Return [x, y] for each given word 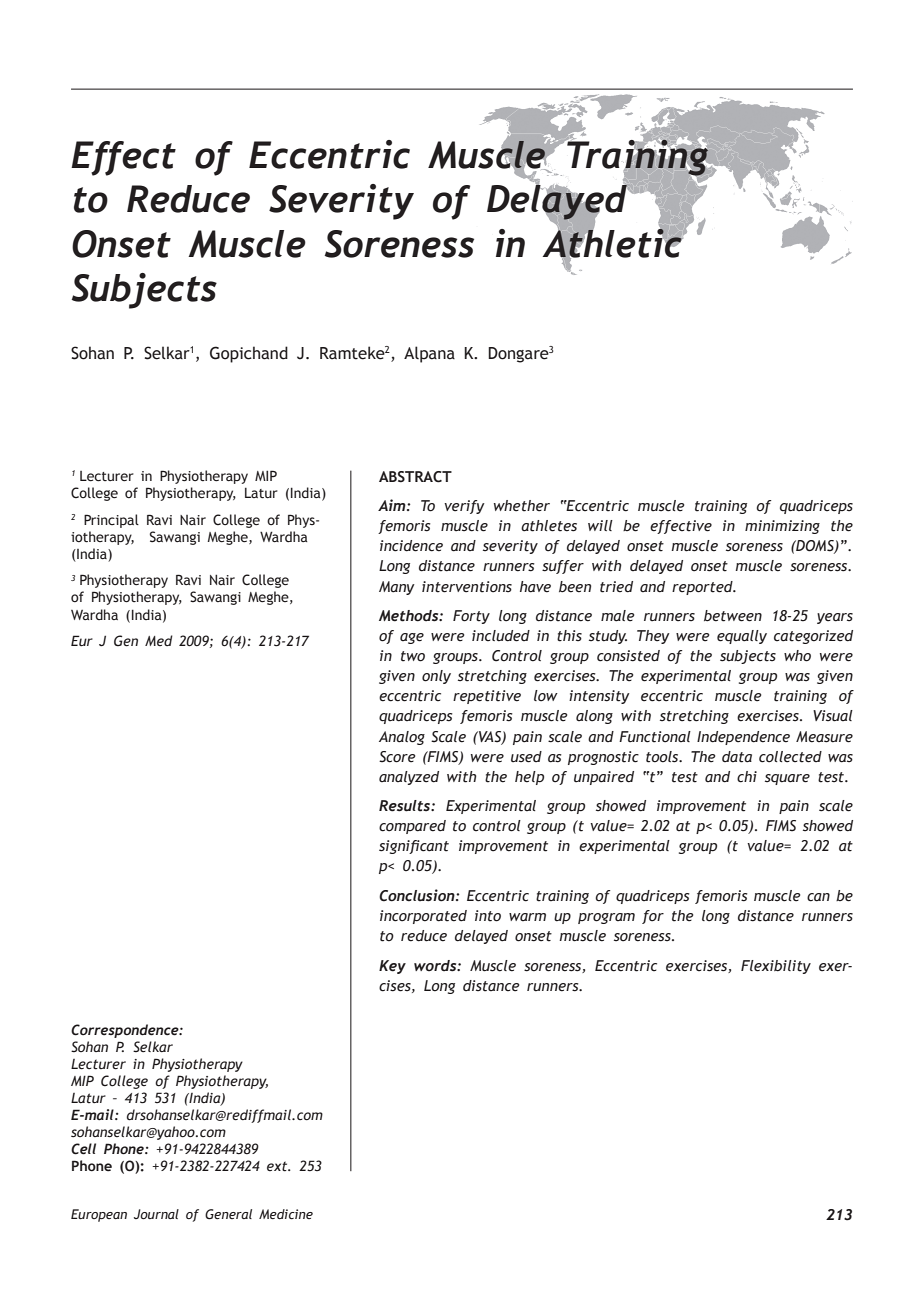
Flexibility [776, 967]
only [436, 677]
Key [392, 967]
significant [414, 847]
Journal [156, 1214]
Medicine [286, 1214]
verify [464, 507]
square [787, 779]
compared [412, 827]
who [797, 656]
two [413, 656]
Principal [111, 521]
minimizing [782, 527]
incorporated [423, 917]
